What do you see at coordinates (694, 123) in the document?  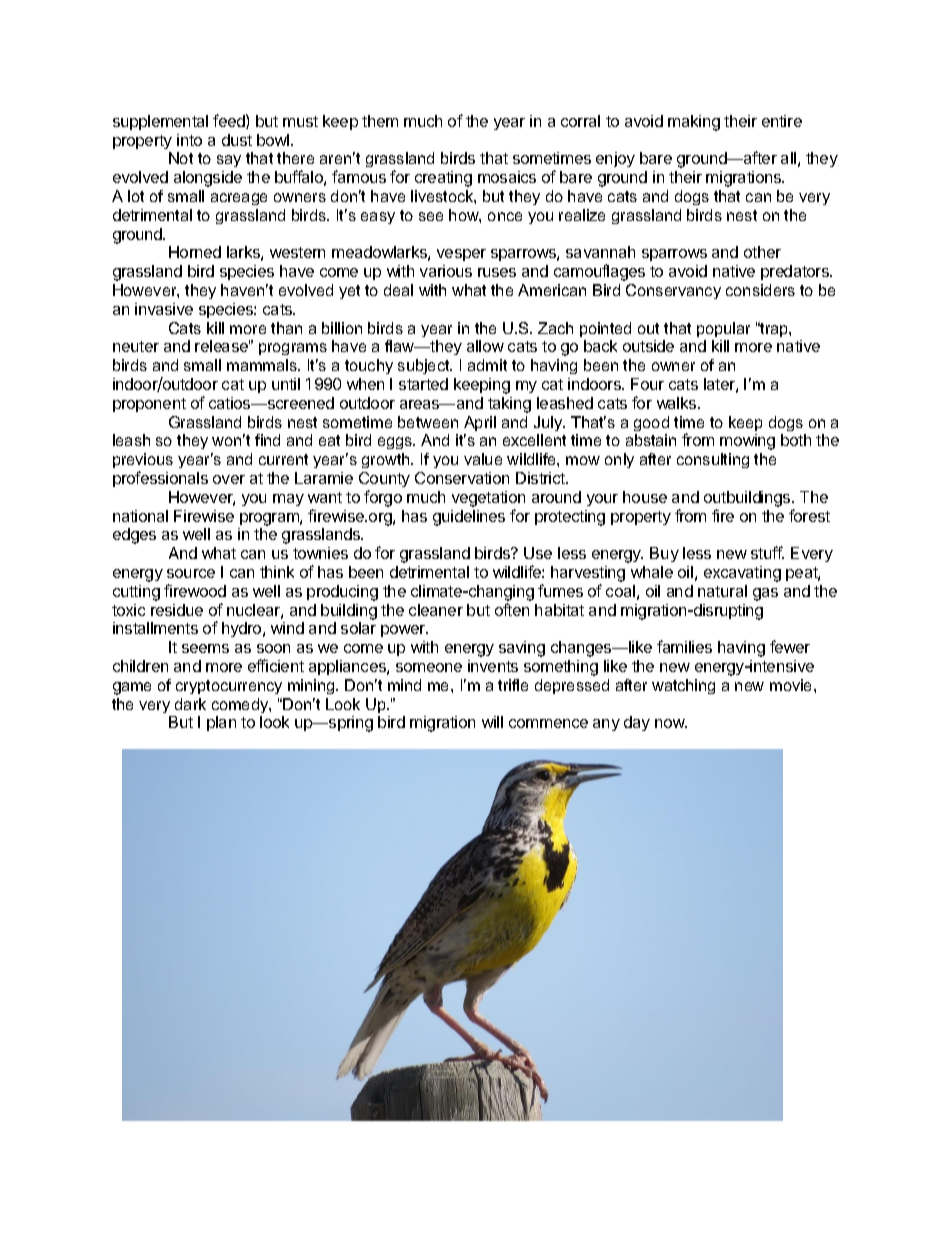 I see `making` at bounding box center [694, 123].
